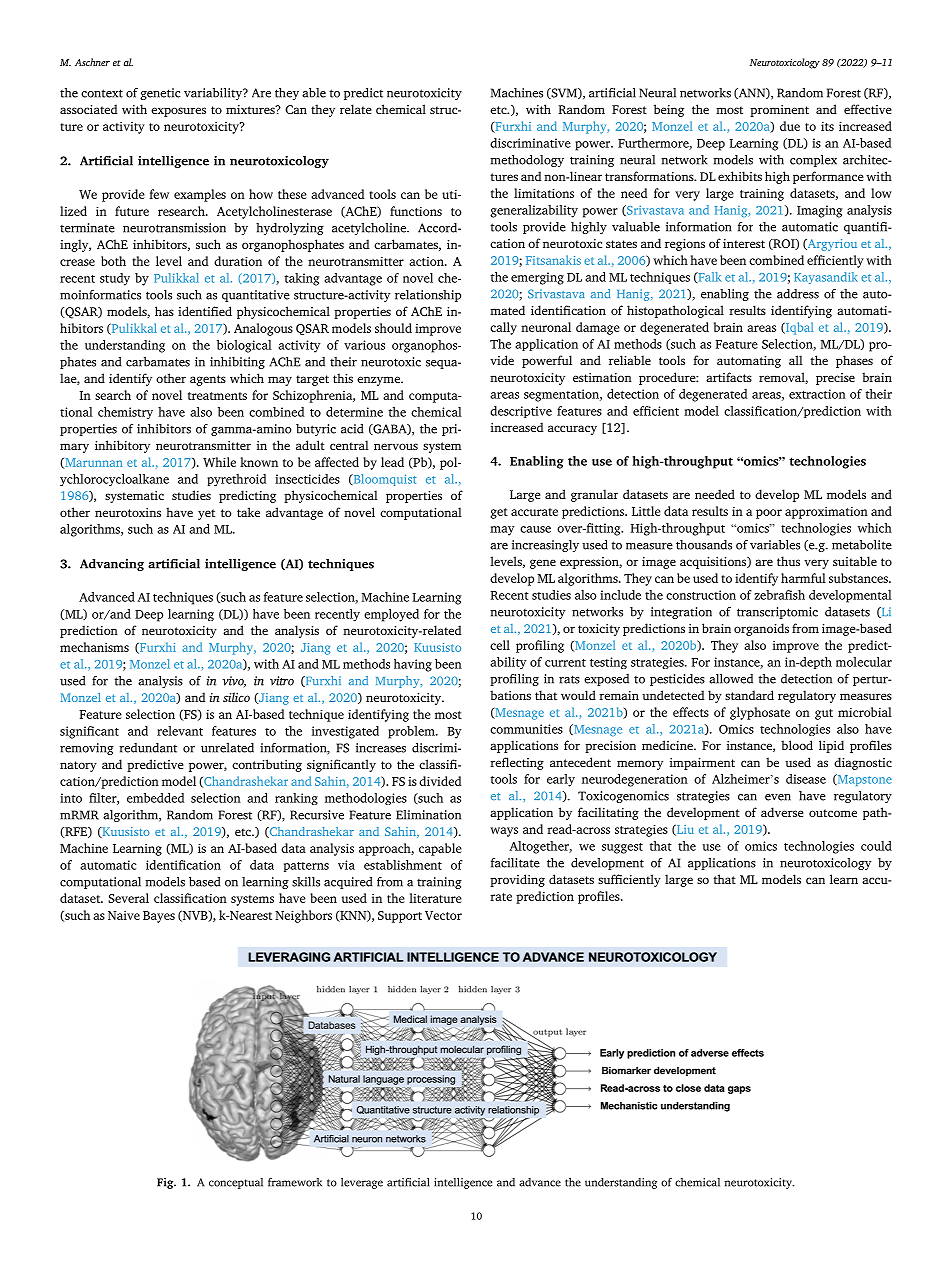  What do you see at coordinates (500, 645) in the screenshot?
I see `cell` at bounding box center [500, 645].
